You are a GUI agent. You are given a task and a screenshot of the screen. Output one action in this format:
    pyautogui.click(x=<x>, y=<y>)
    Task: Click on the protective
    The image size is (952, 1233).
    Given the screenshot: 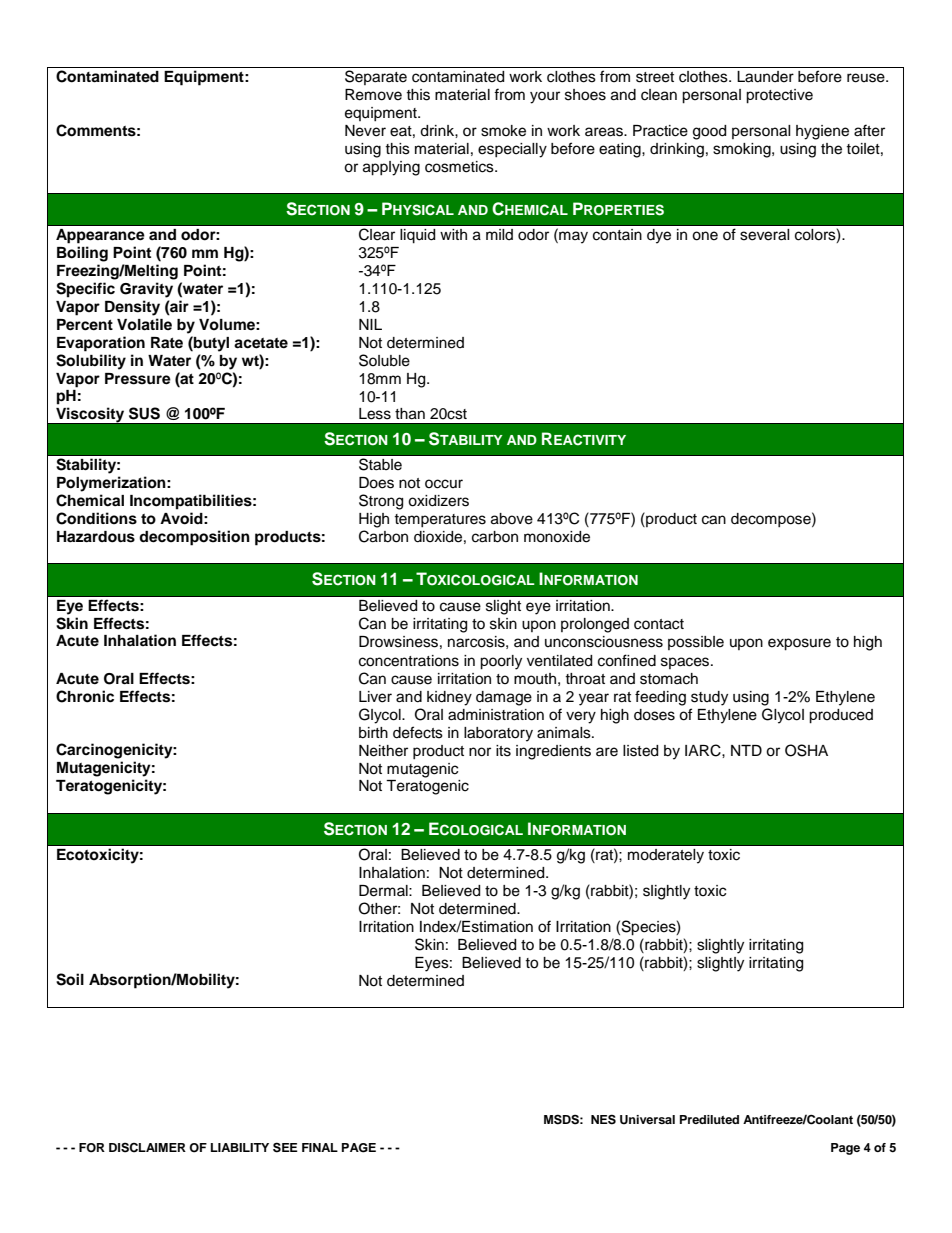 What is the action you would take?
    pyautogui.click(x=779, y=96)
